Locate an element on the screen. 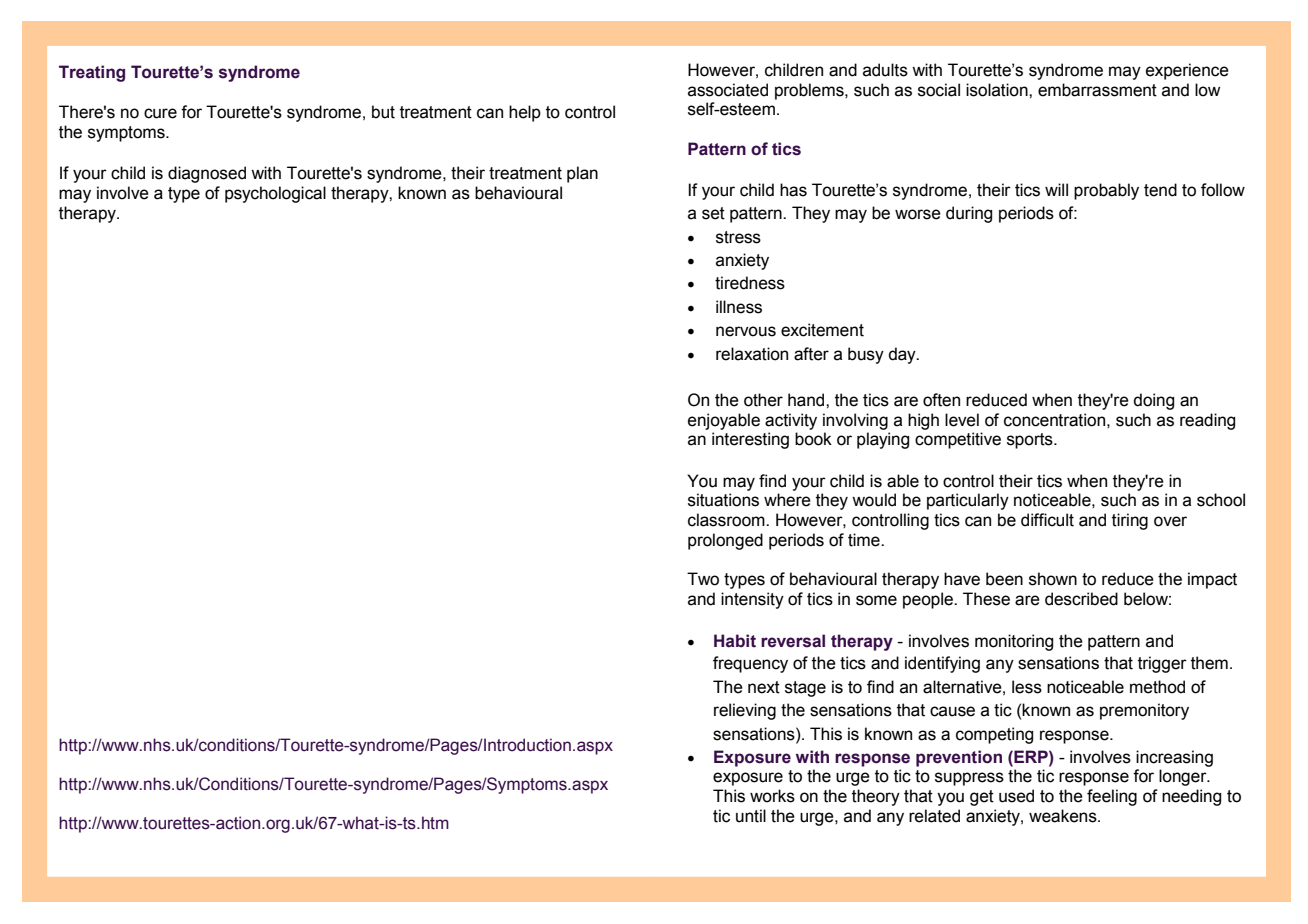 This screenshot has height=924, width=1308. until is located at coordinates (751, 816).
